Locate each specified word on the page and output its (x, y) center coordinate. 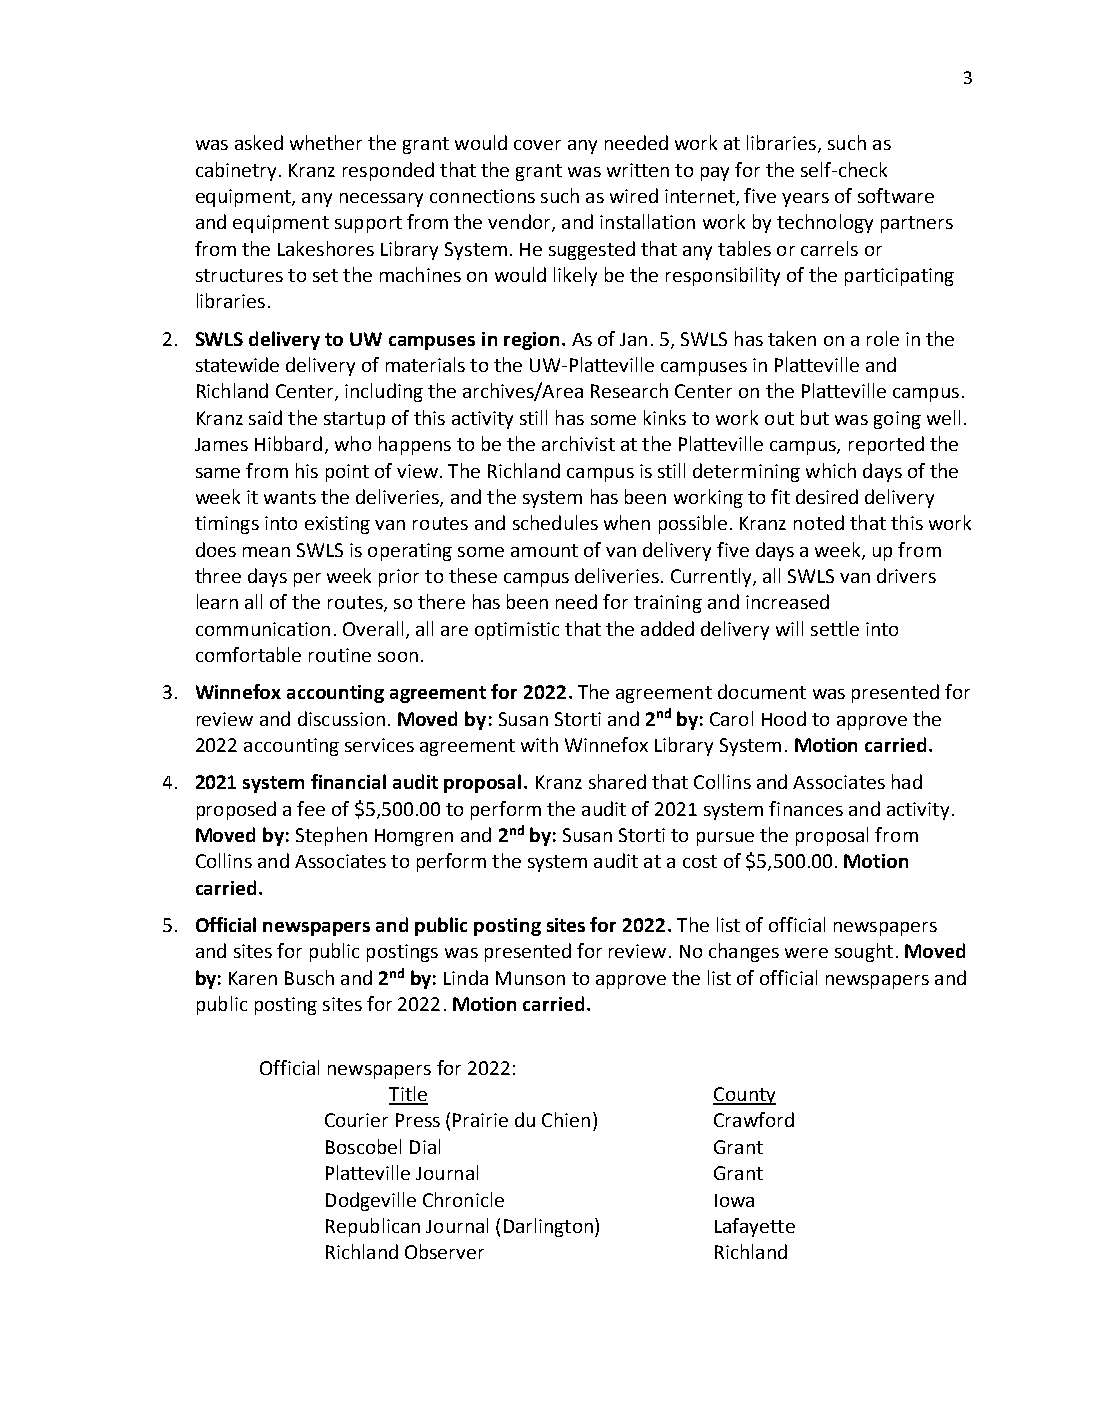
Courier (356, 1120)
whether (326, 142)
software (896, 195)
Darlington (548, 1227)
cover (537, 145)
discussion (341, 718)
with (539, 744)
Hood (784, 718)
